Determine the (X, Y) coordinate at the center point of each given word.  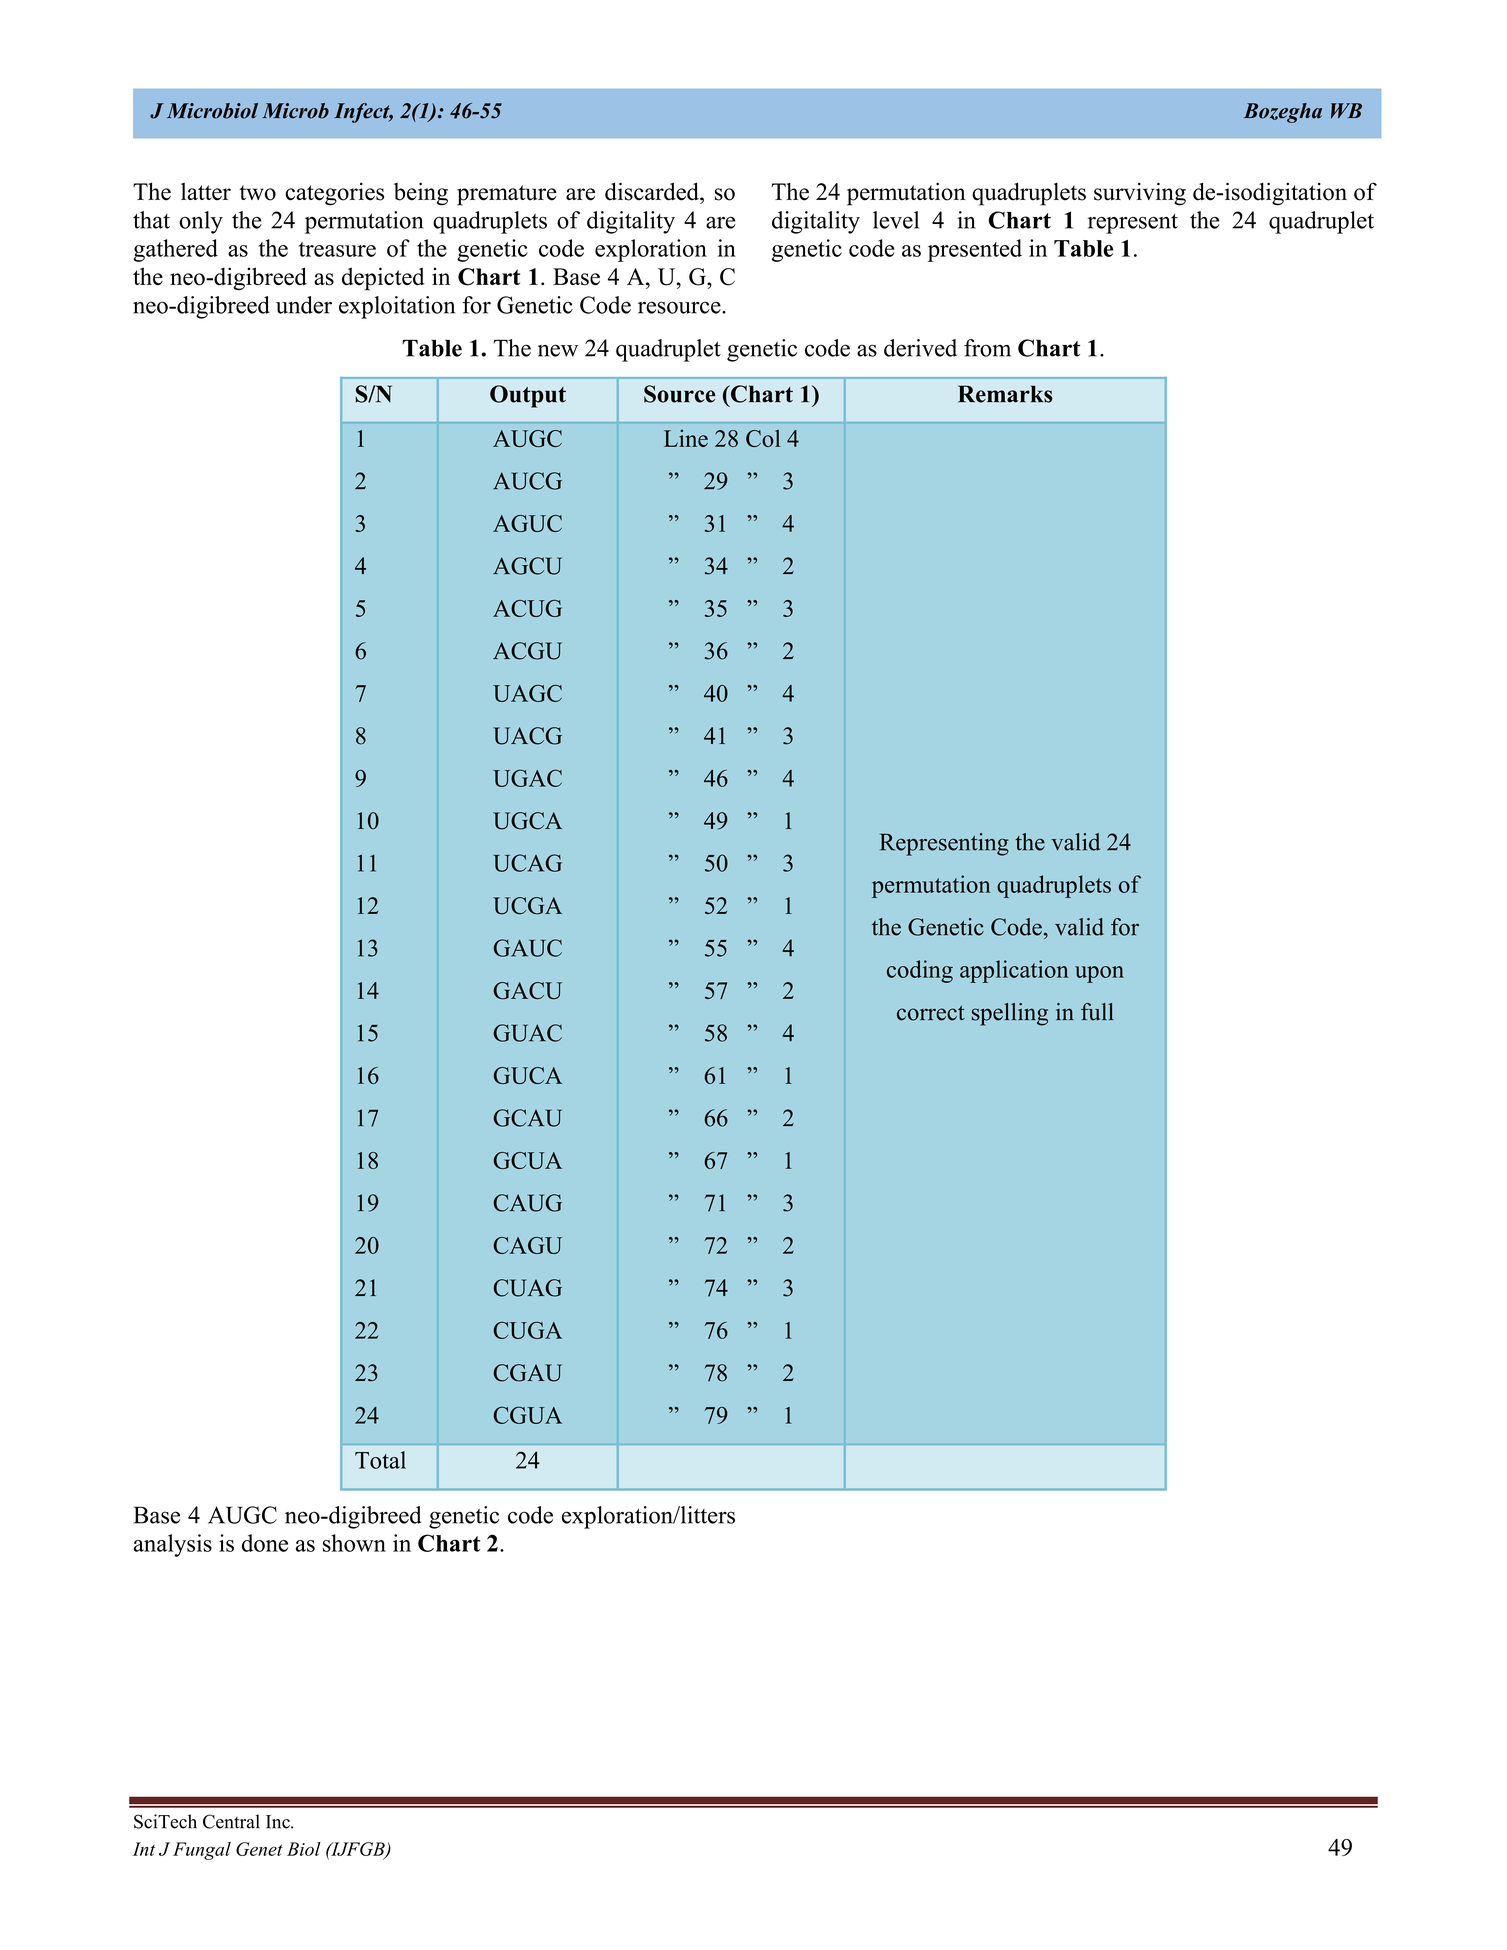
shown (354, 1543)
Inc (279, 1822)
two (257, 193)
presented (975, 250)
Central (231, 1821)
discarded (653, 191)
